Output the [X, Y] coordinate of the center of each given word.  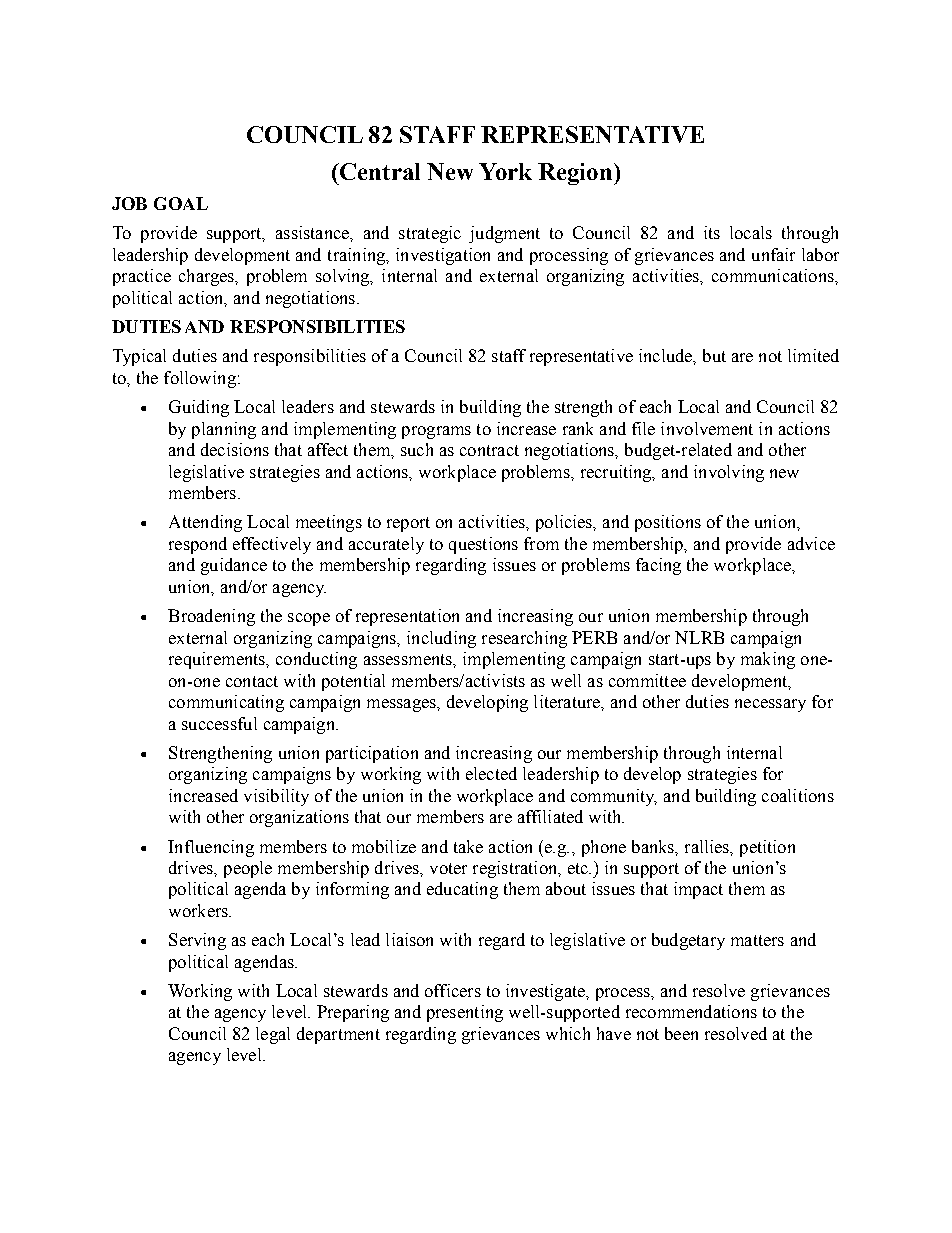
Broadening [211, 617]
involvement [707, 428]
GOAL [181, 203]
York [505, 171]
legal [273, 1035]
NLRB [699, 637]
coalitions [798, 795]
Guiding [199, 408]
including [441, 639]
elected [491, 773]
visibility [276, 797]
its [712, 232]
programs [436, 432]
